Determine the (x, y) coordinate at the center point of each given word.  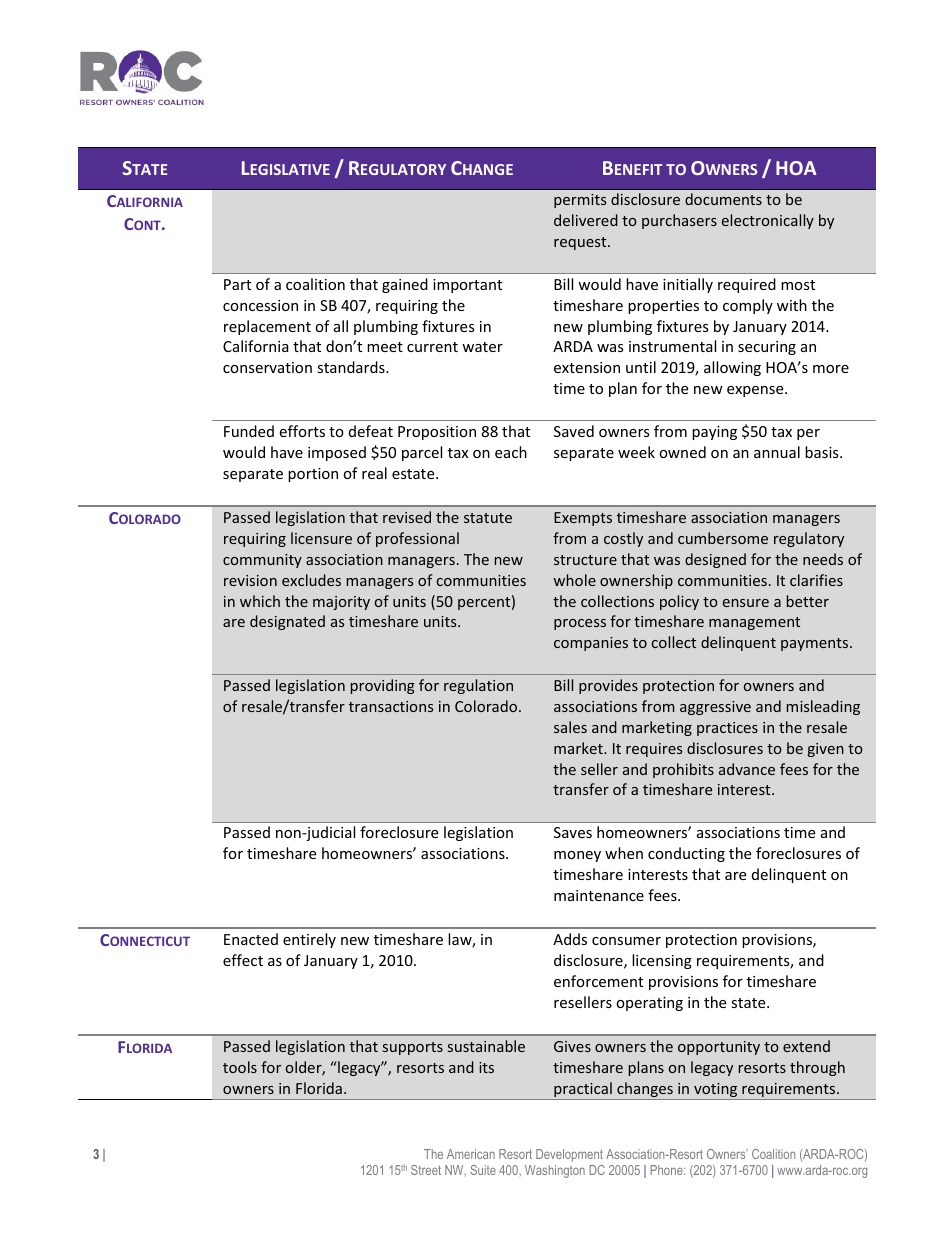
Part (237, 284)
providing (383, 686)
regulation (478, 686)
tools (240, 1067)
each (511, 452)
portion (313, 475)
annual (777, 452)
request (581, 243)
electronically (768, 221)
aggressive (715, 708)
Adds (570, 939)
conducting (686, 854)
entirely (309, 940)
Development (569, 1155)
